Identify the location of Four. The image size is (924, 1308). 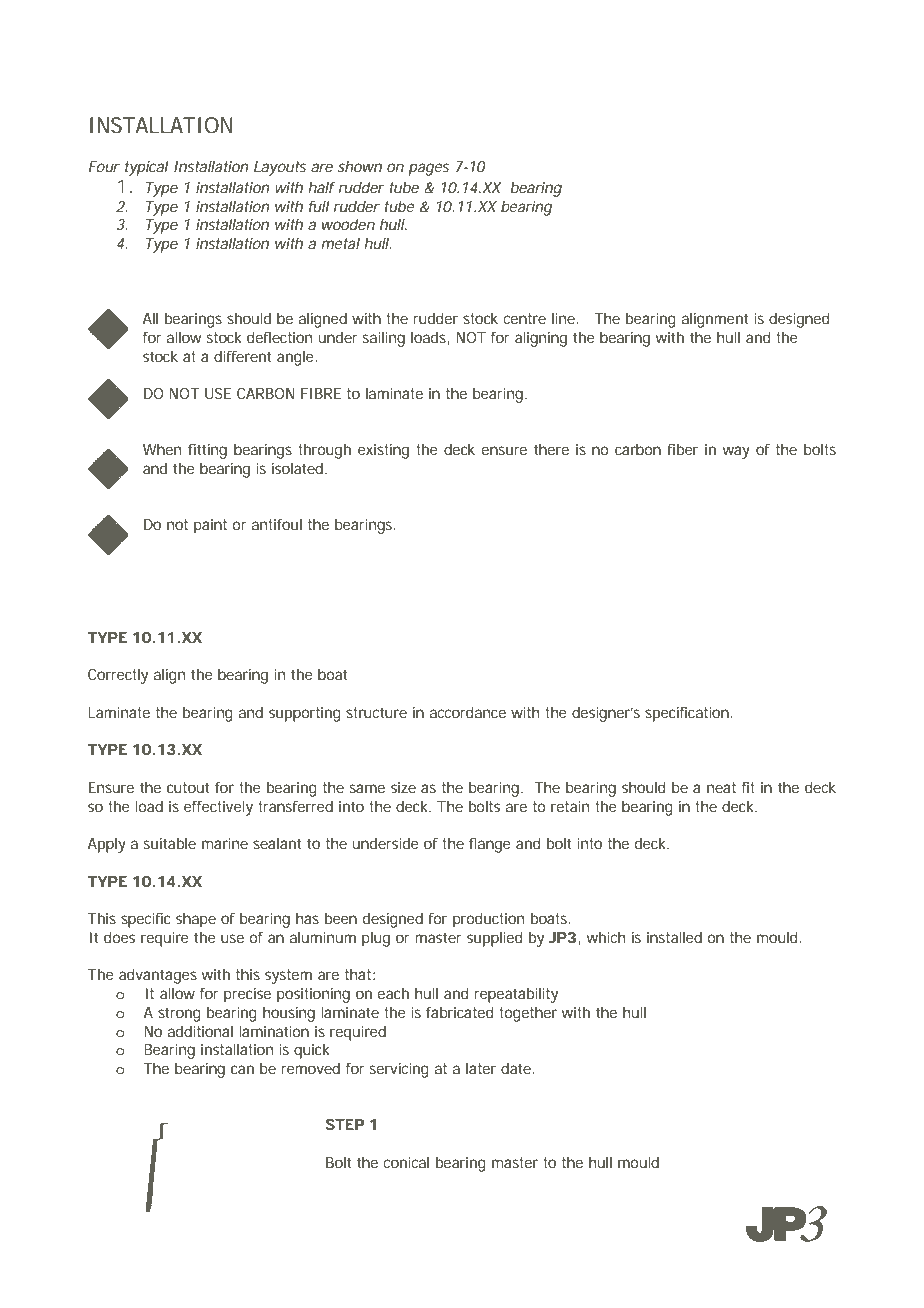
(104, 166).
